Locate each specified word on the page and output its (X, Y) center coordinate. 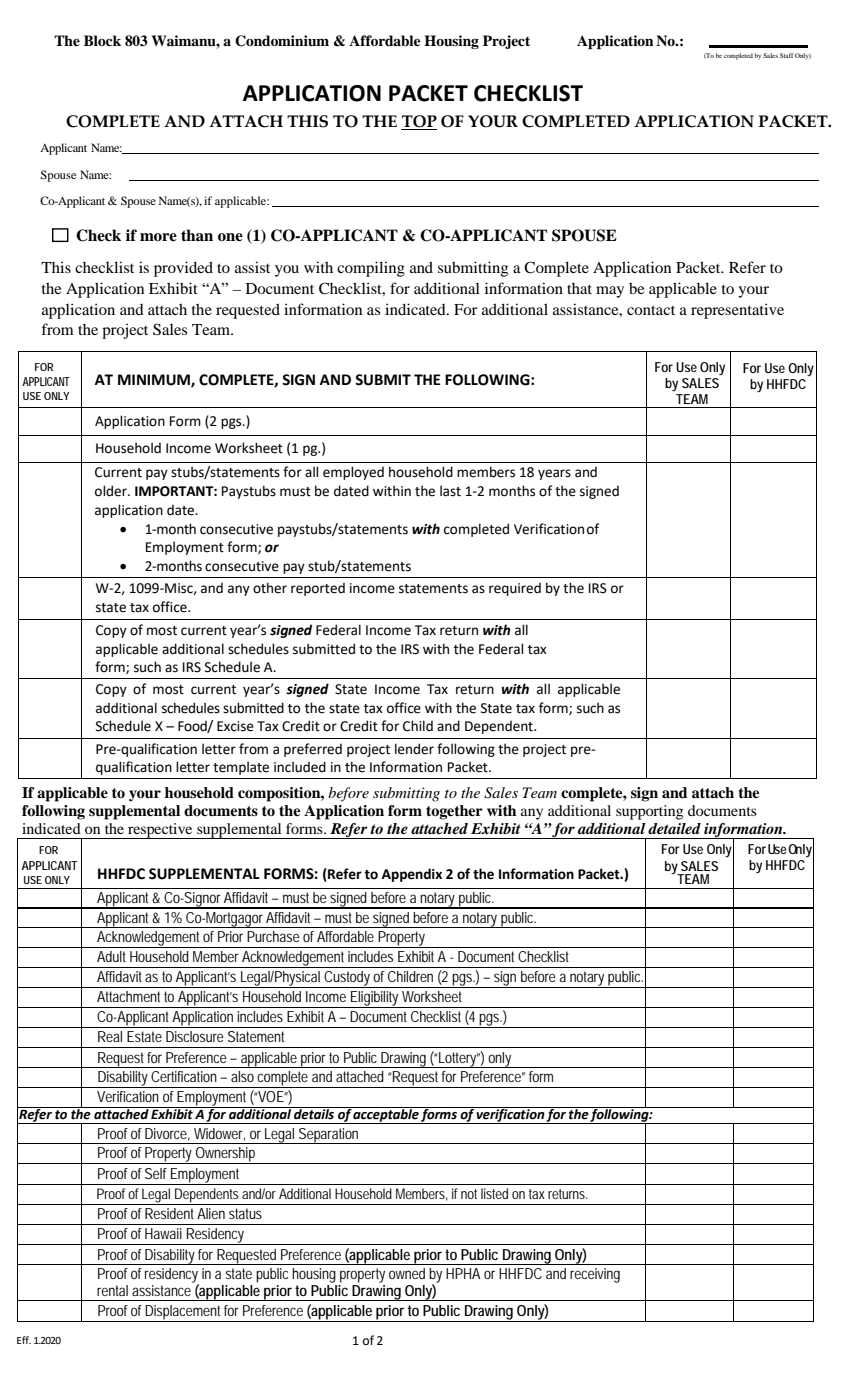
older (112, 491)
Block (102, 40)
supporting (649, 812)
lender (414, 749)
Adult (111, 956)
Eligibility (375, 999)
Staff (787, 55)
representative (737, 311)
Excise (235, 726)
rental (112, 1290)
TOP (419, 122)
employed (353, 473)
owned (407, 1273)
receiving (595, 1275)
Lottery (459, 1060)
